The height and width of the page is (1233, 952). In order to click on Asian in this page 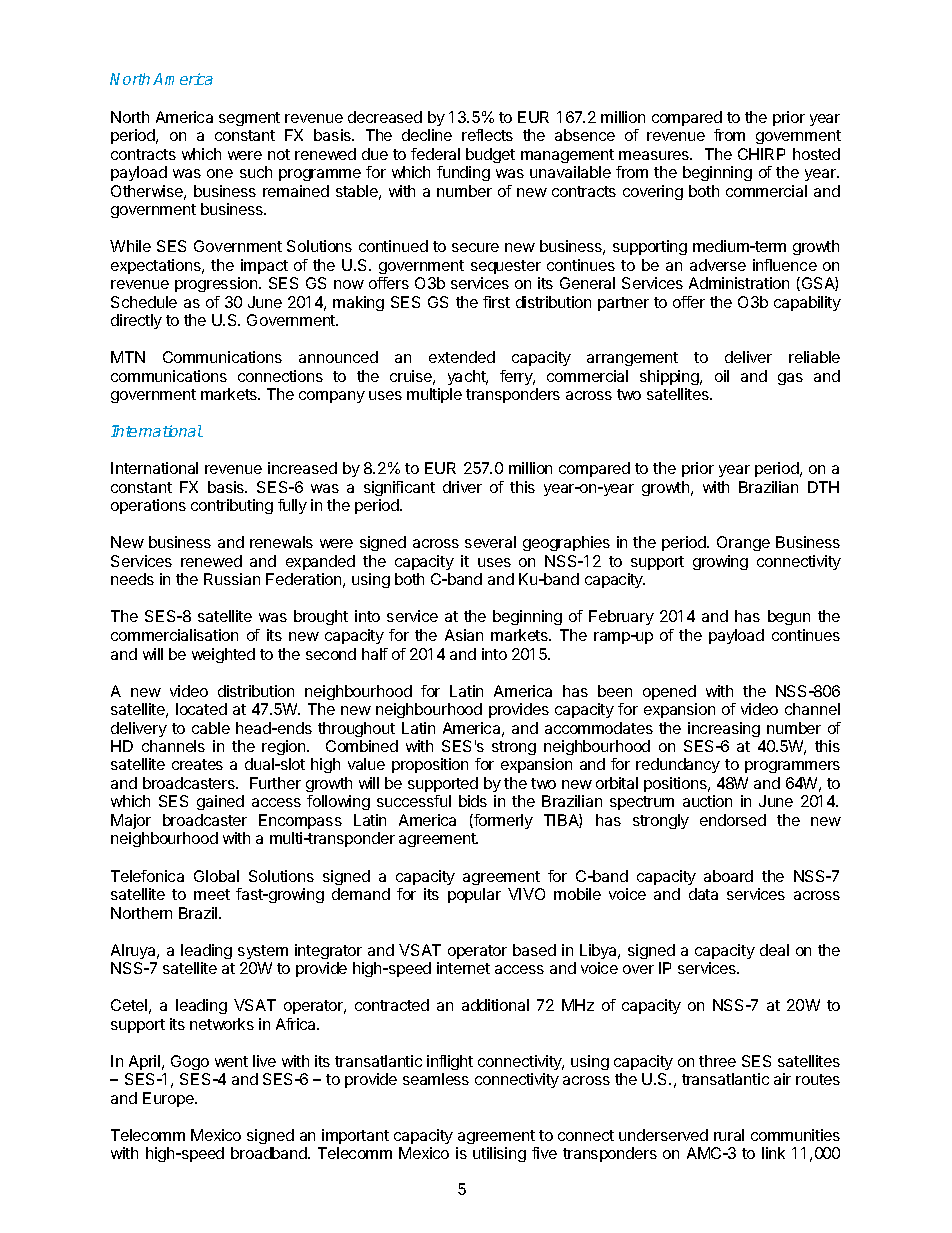, I will do `click(464, 635)`.
